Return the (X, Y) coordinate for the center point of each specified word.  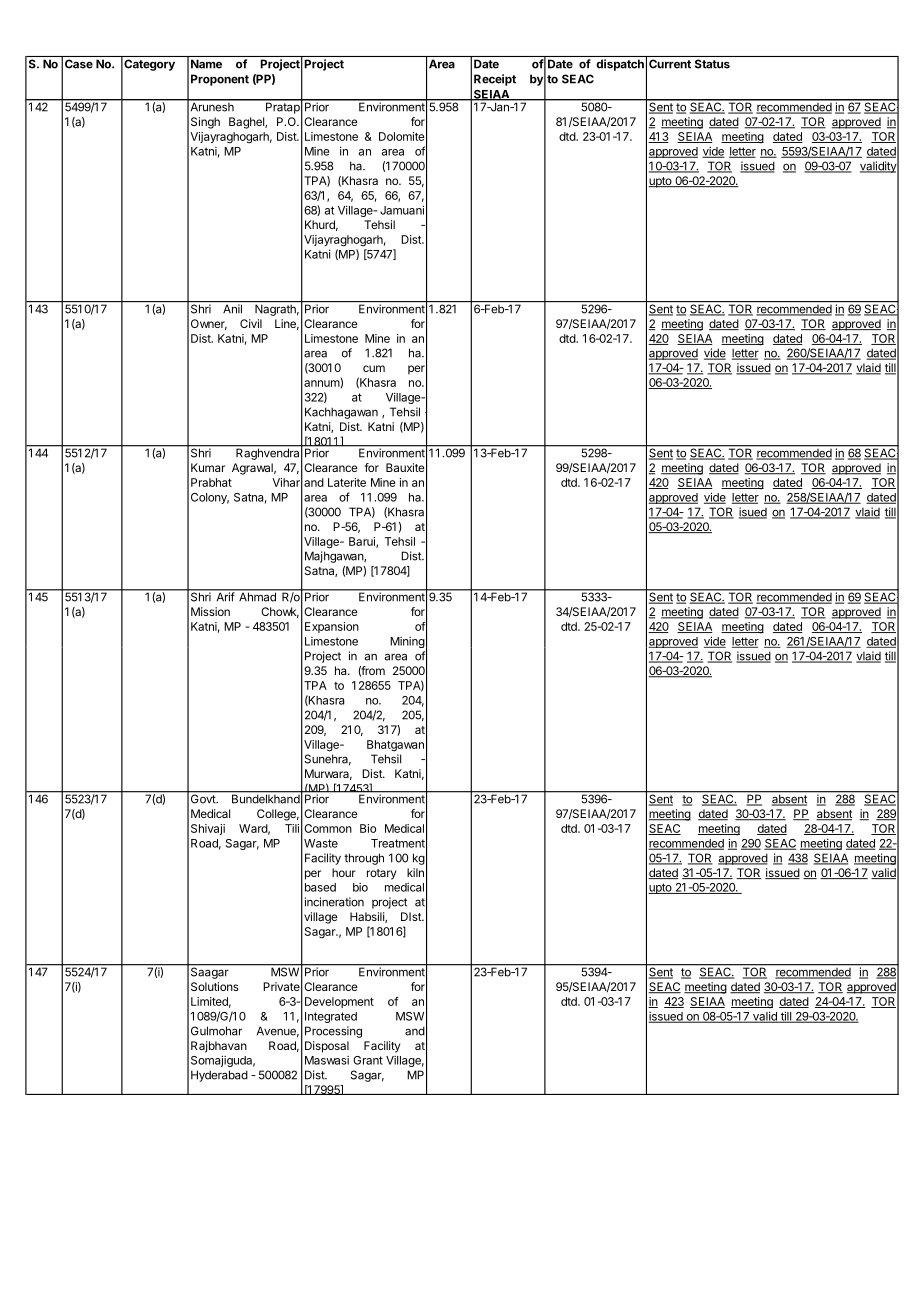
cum (374, 368)
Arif (225, 596)
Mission (210, 611)
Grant (368, 1060)
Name (206, 64)
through (364, 859)
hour (344, 872)
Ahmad (257, 596)
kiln (415, 872)
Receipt (495, 80)
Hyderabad (219, 1076)
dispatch (620, 65)
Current (670, 64)
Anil (232, 309)
